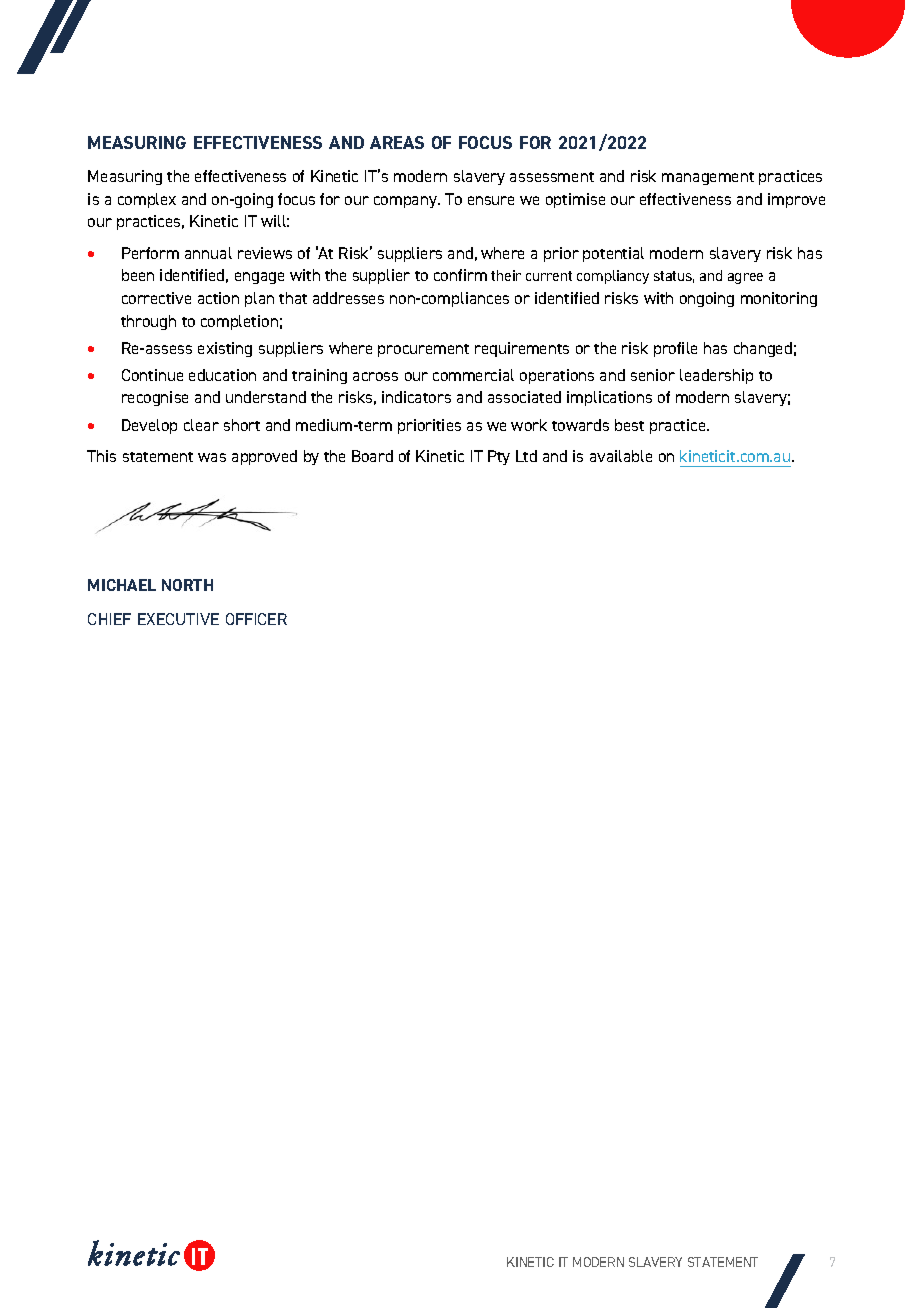  I want to click on agree, so click(745, 278).
